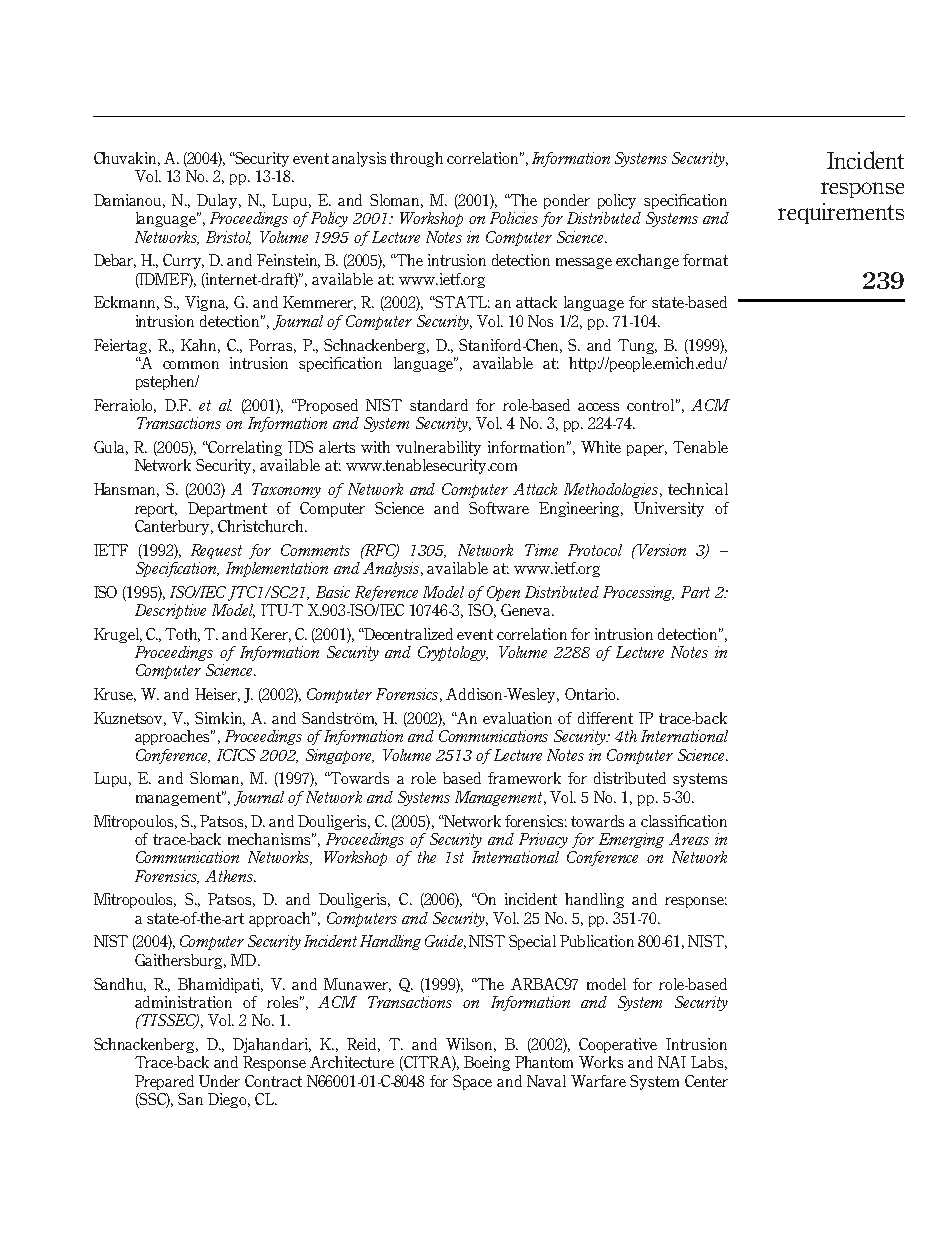 This screenshot has height=1248, width=952. Describe the element at coordinates (524, 778) in the screenshot. I see `framework` at that location.
